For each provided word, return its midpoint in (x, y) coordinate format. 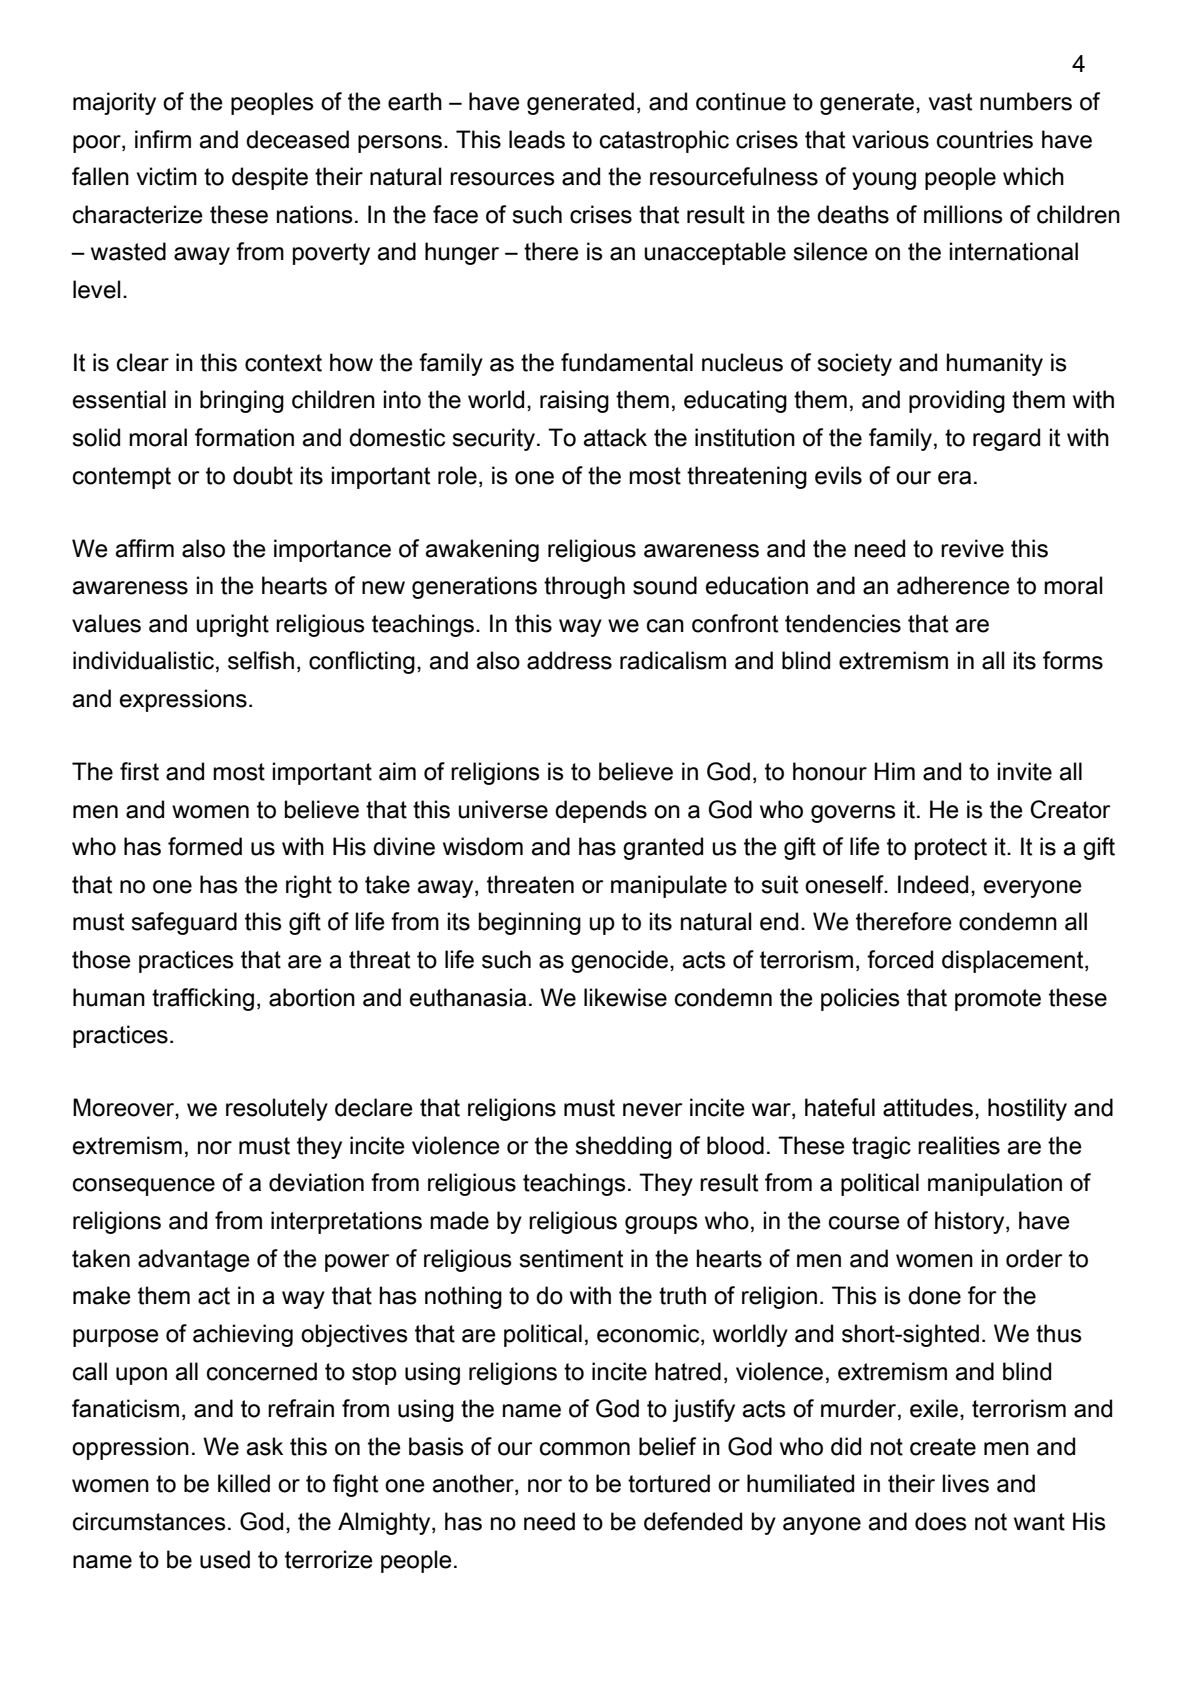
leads (537, 139)
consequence (144, 1187)
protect (951, 849)
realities (959, 1145)
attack (615, 437)
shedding (624, 1147)
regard (1006, 439)
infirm (163, 139)
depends (601, 811)
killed (244, 1483)
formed (205, 846)
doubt (263, 475)
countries (985, 139)
